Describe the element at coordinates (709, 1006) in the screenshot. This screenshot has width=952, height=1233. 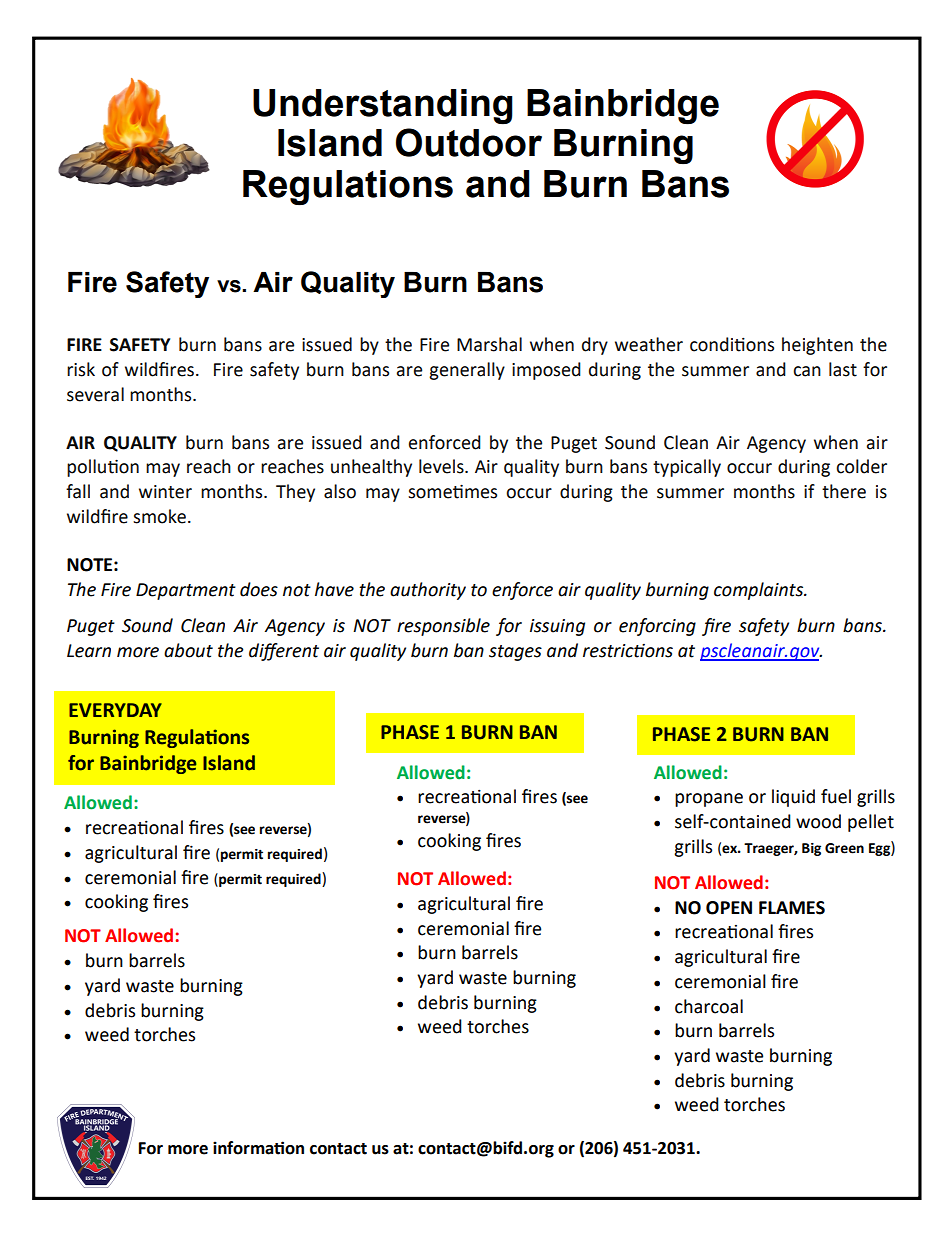
I see `charcoal` at that location.
